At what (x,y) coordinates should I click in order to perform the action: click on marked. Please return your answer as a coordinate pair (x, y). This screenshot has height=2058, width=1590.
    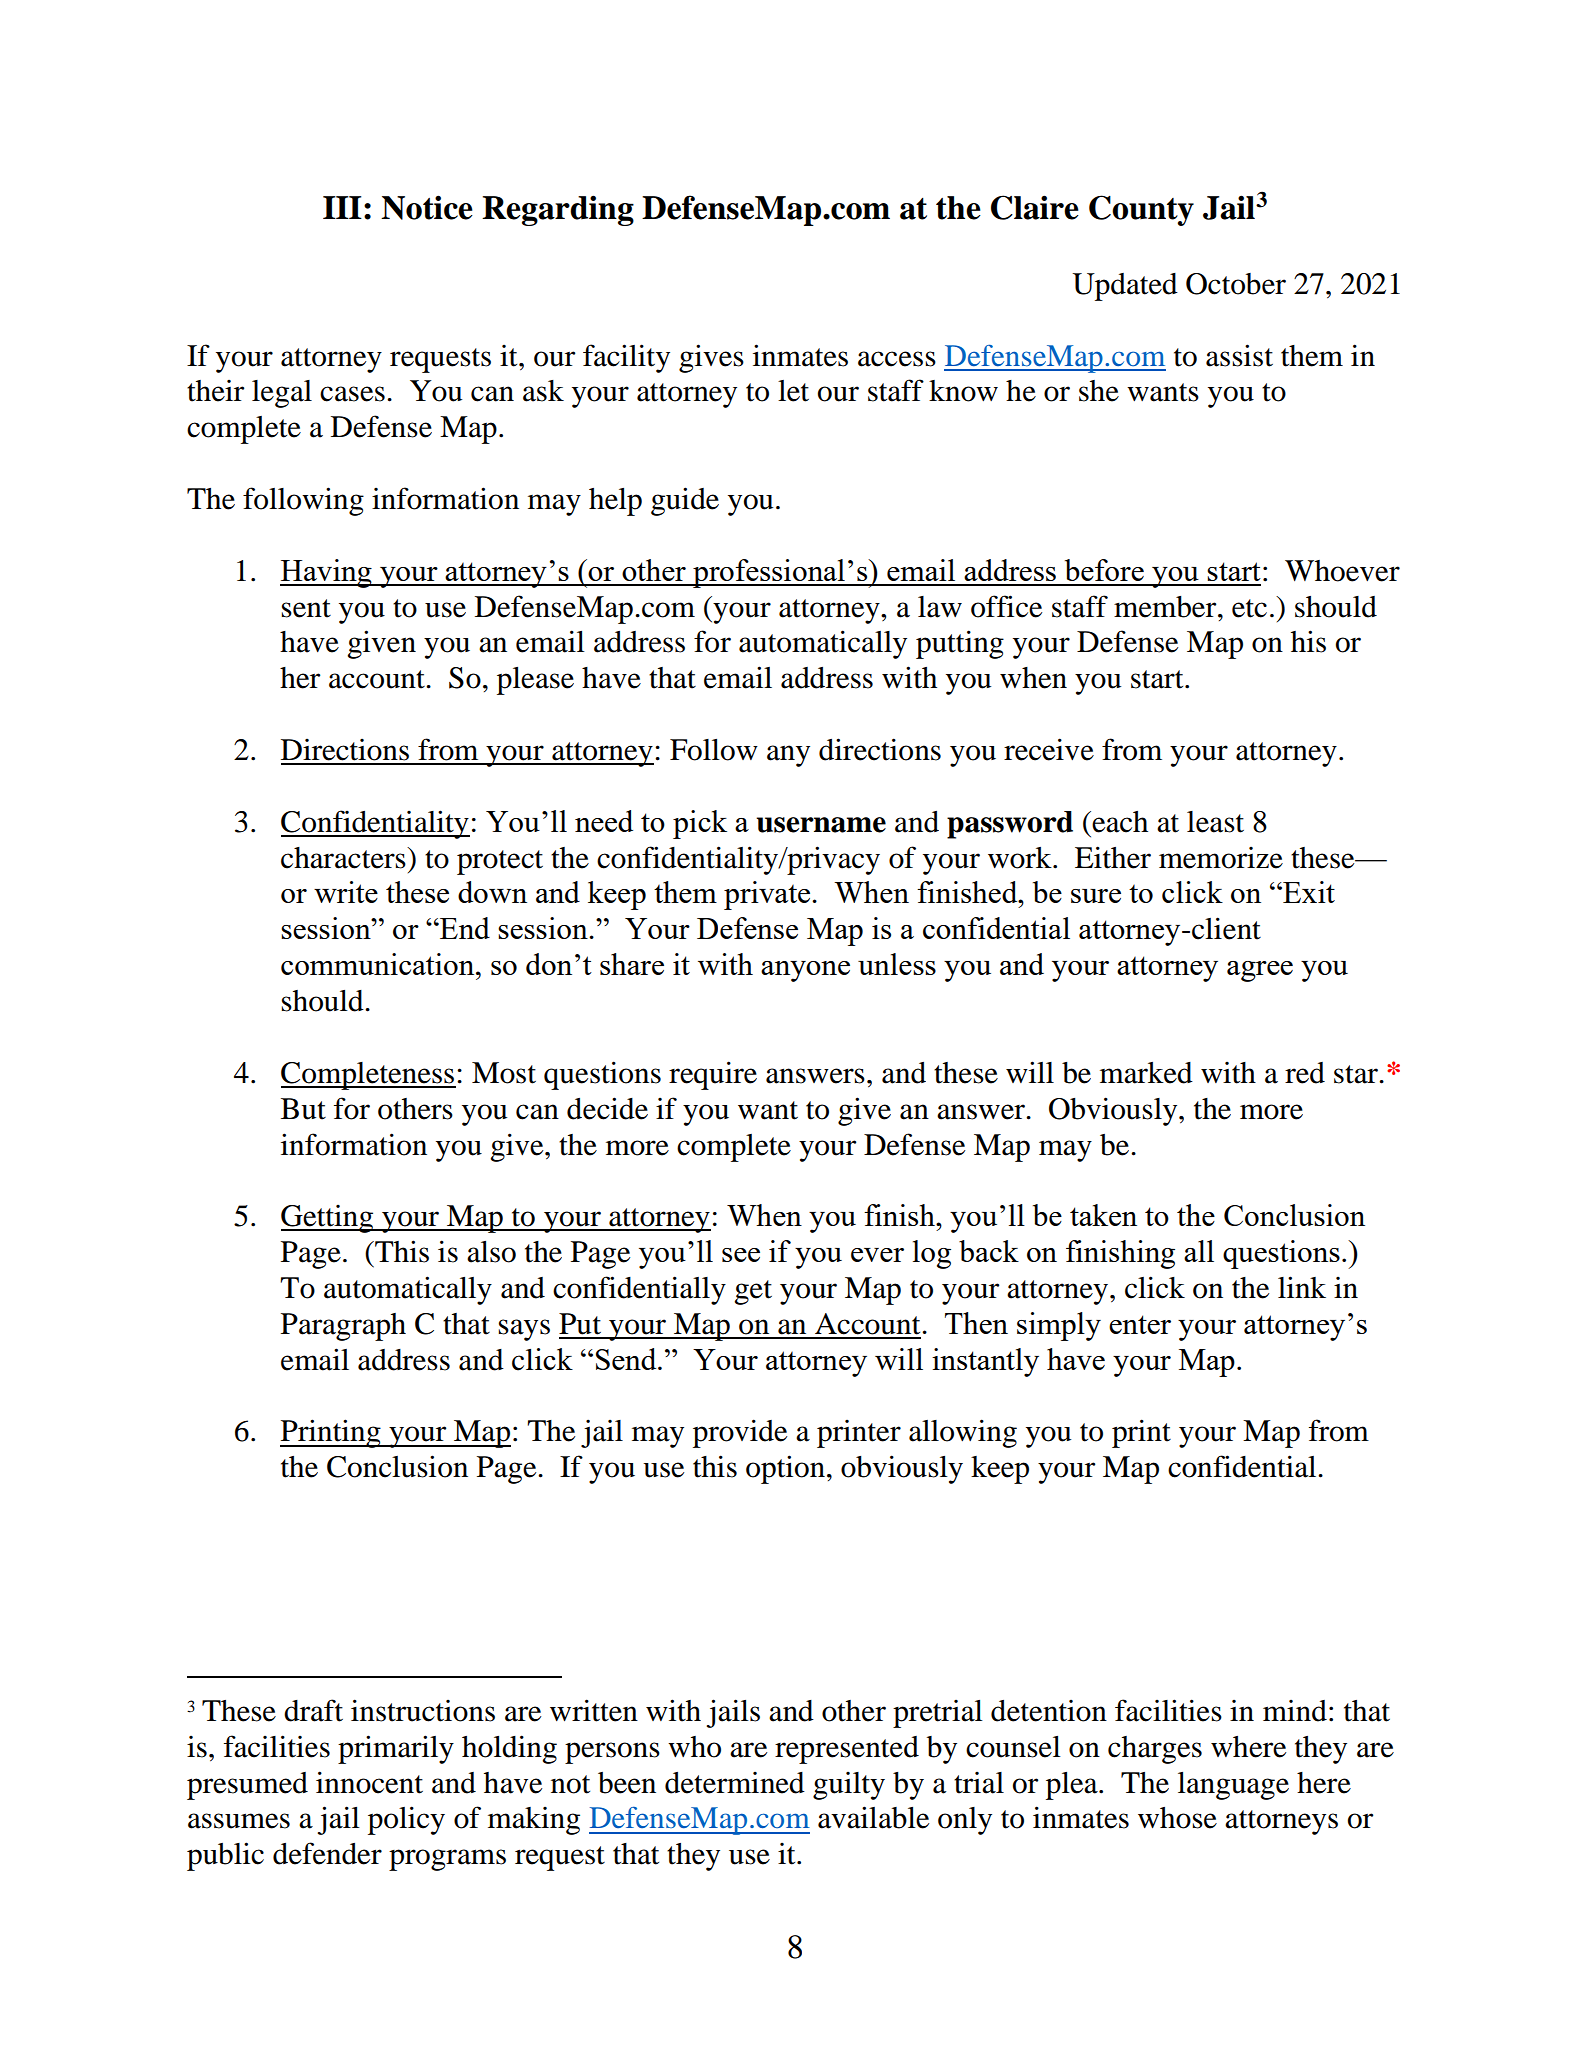
    Looking at the image, I should click on (1146, 1073).
